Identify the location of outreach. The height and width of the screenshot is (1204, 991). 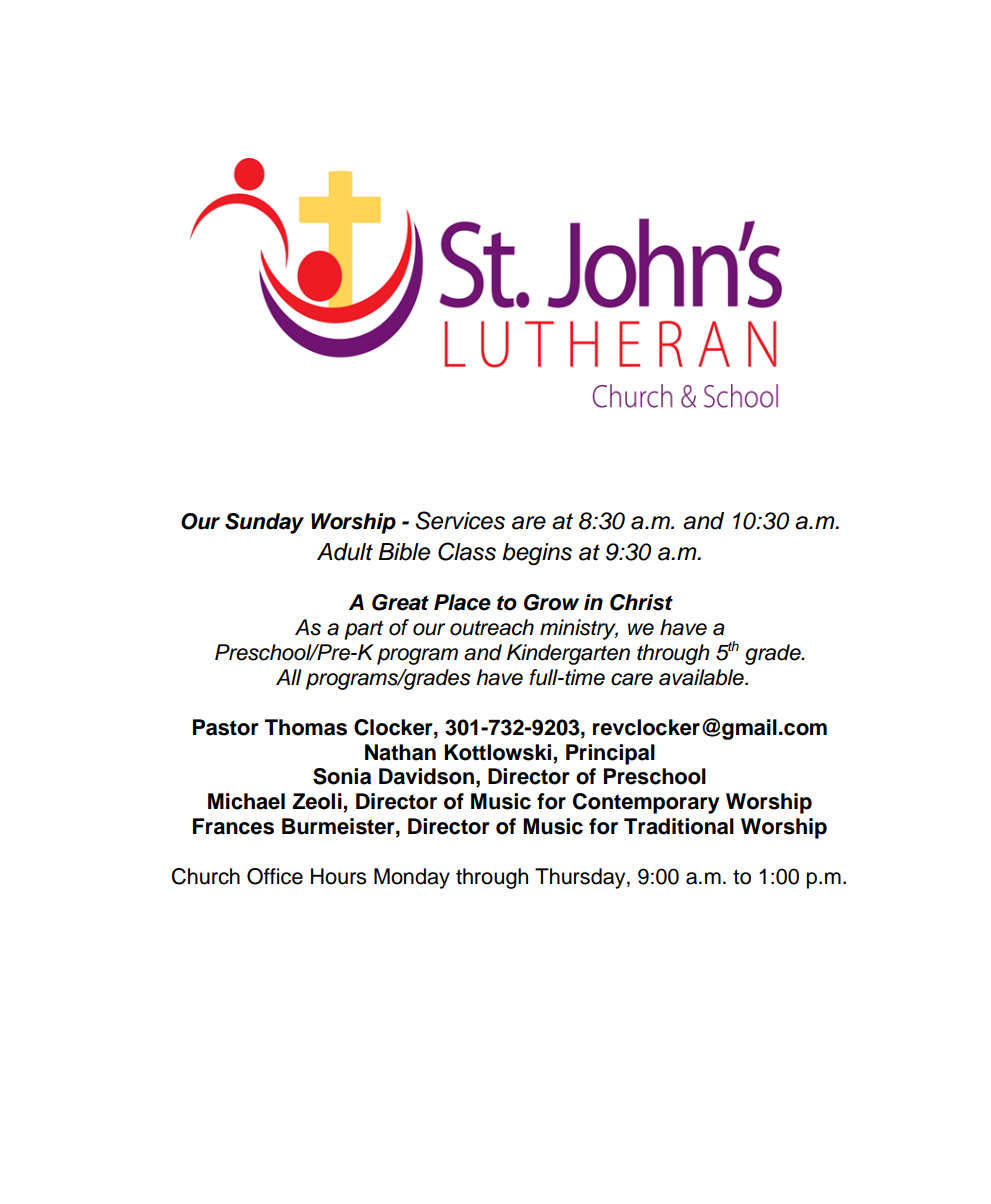
(492, 627).
